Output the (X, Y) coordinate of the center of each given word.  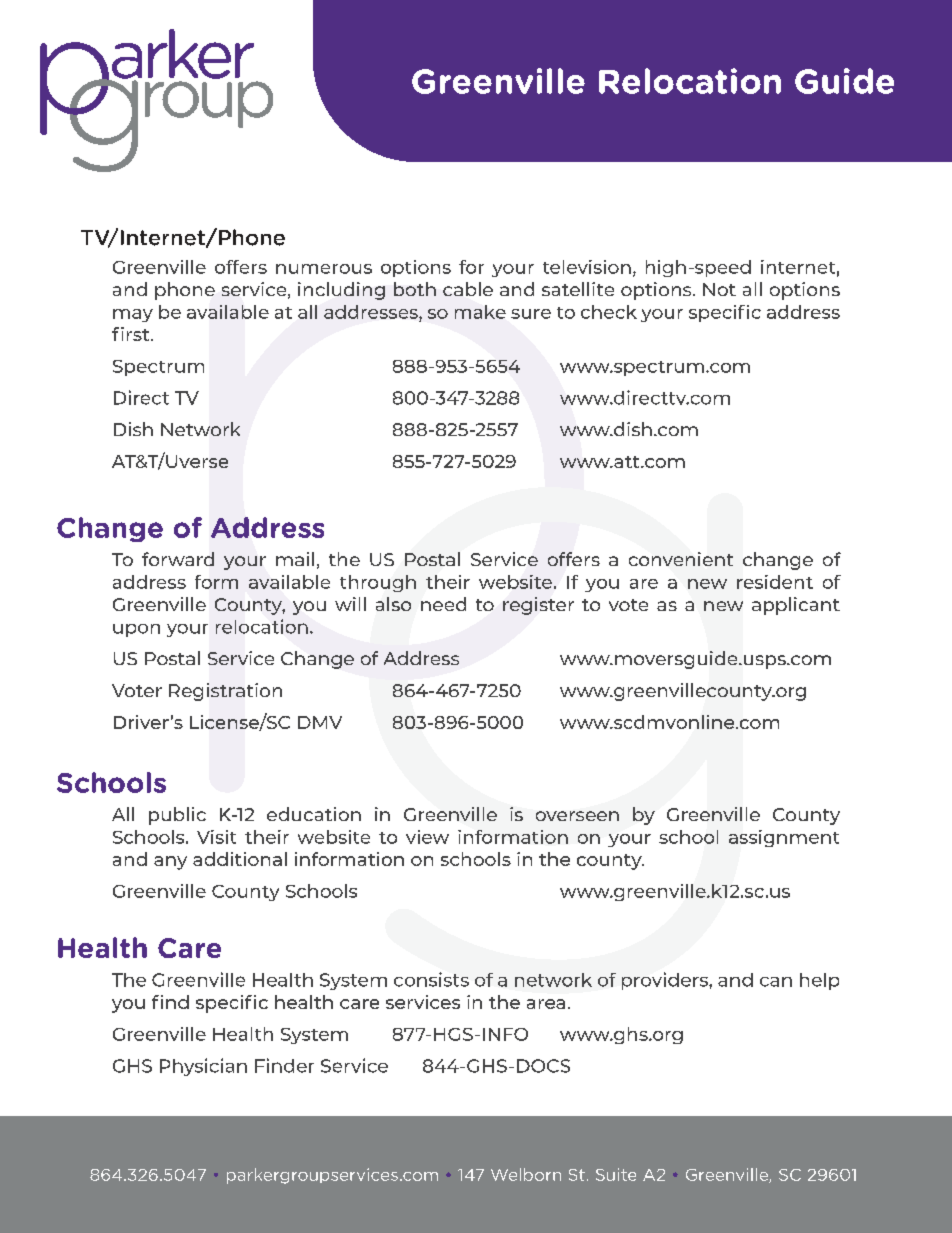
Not (719, 289)
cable (468, 289)
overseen (577, 816)
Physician (203, 1067)
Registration (225, 692)
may (133, 315)
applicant (796, 606)
